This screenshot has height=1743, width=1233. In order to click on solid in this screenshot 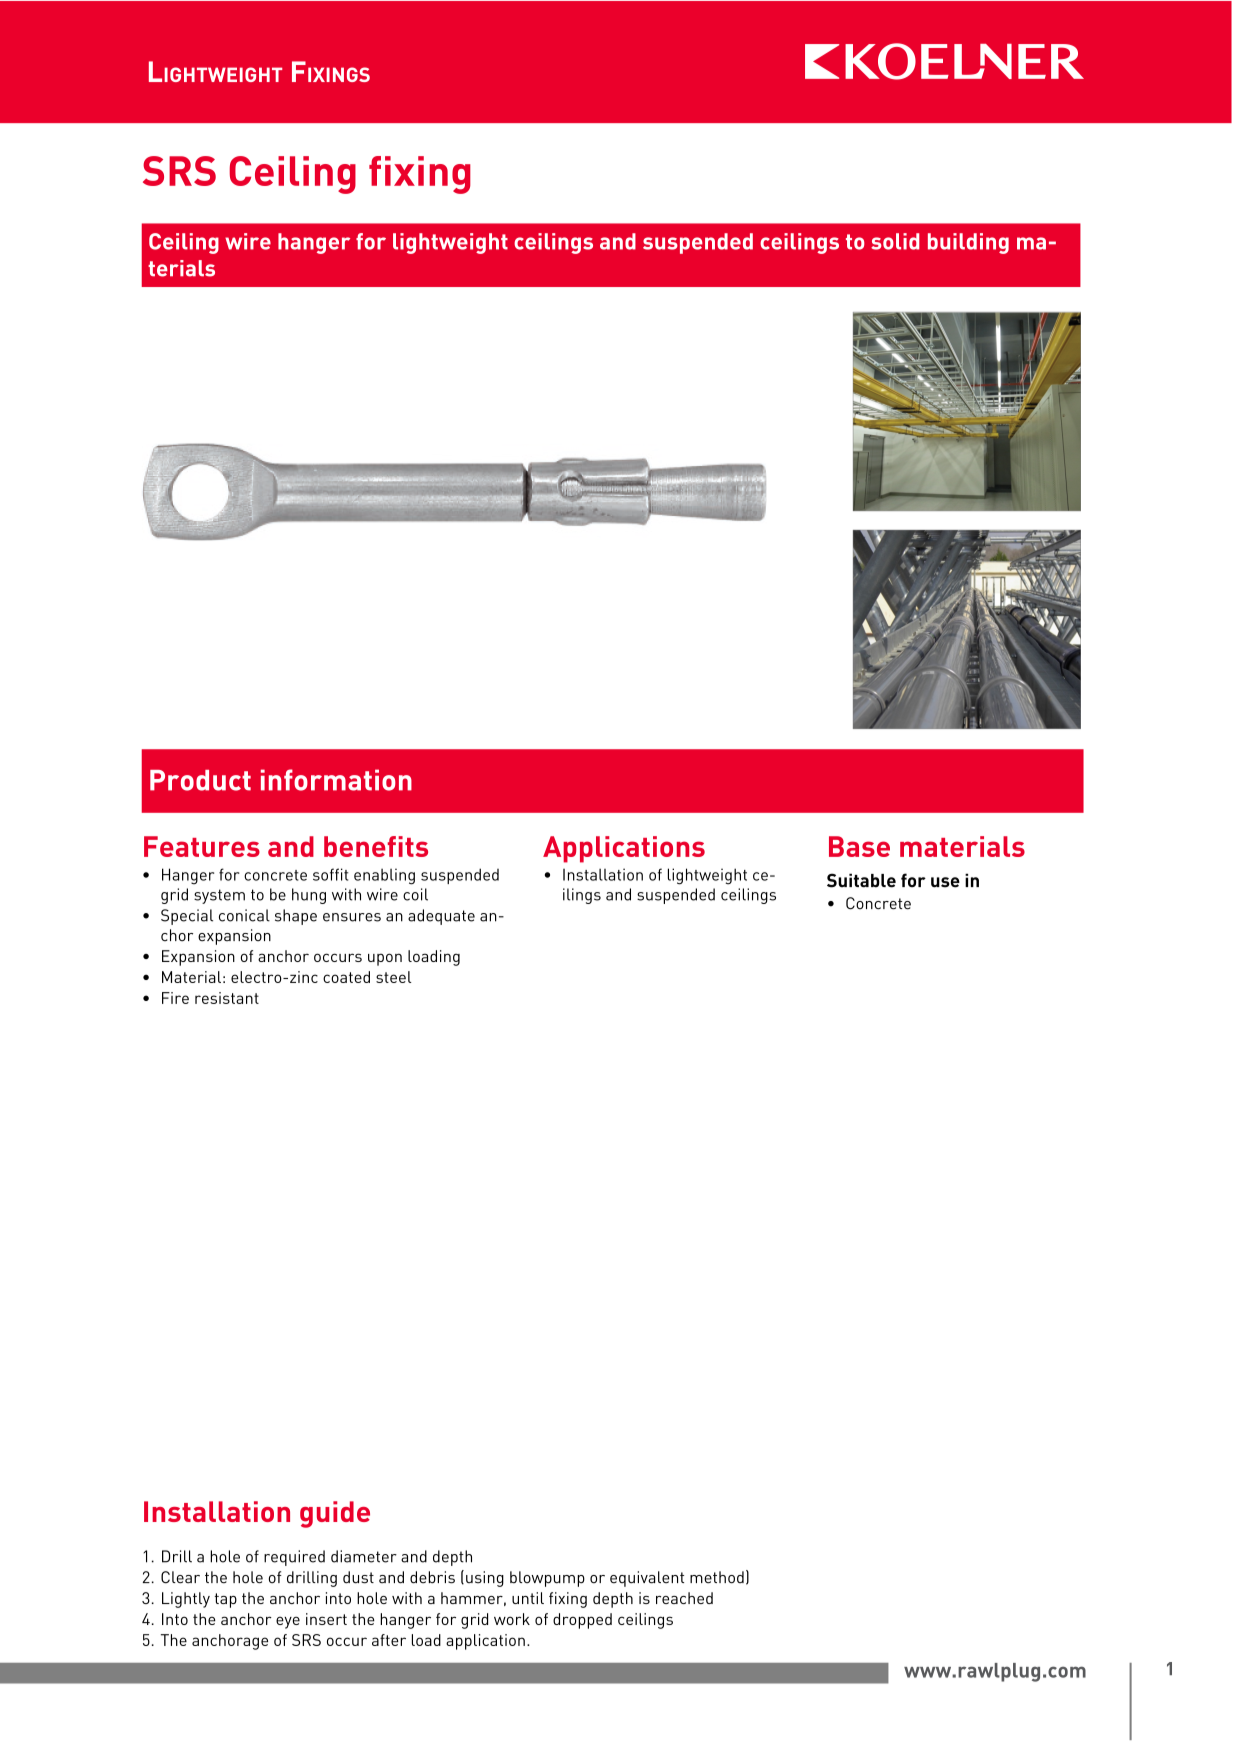, I will do `click(895, 241)`.
